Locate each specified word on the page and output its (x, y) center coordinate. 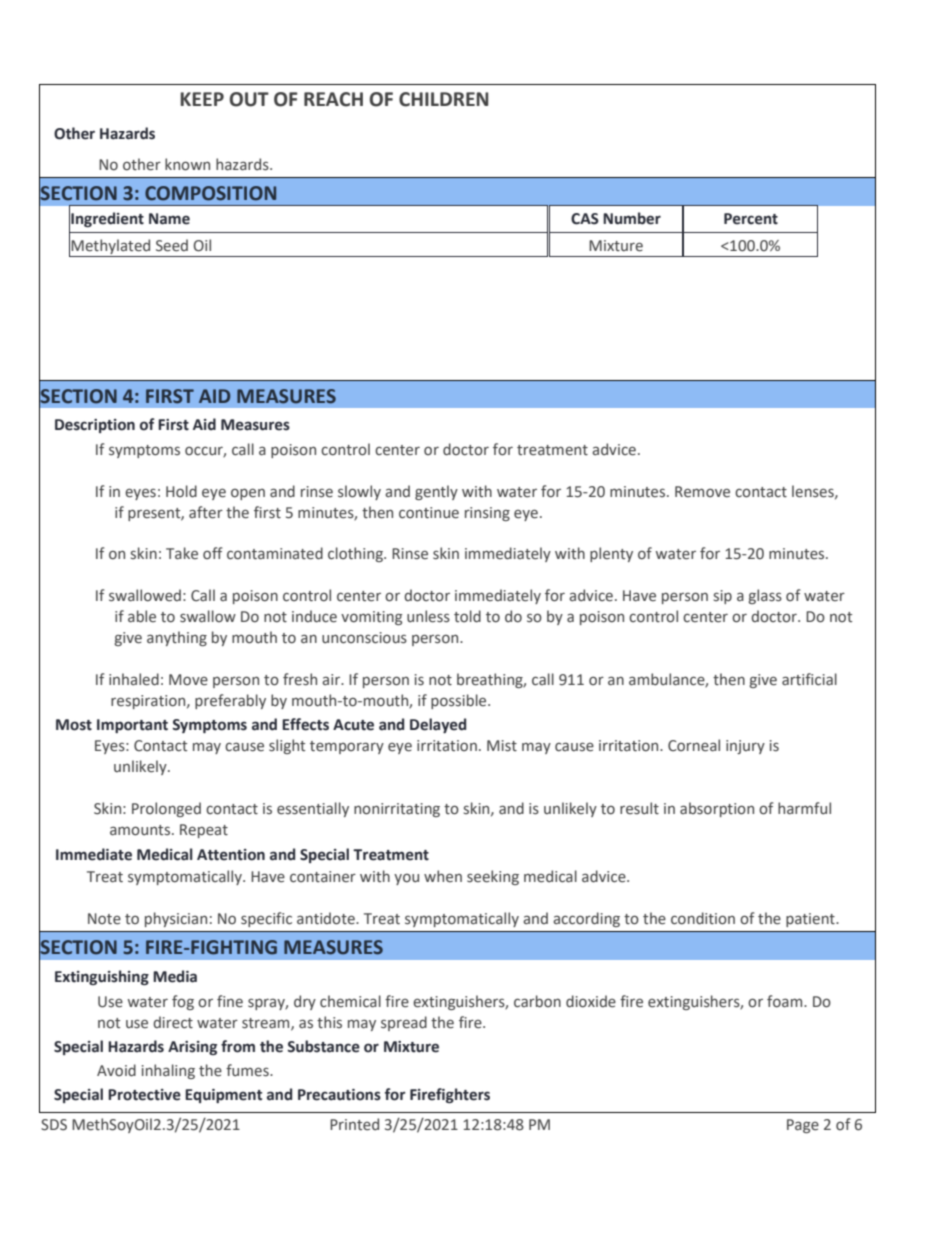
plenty (611, 554)
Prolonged (166, 809)
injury (745, 747)
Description (95, 426)
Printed (354, 1124)
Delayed (438, 725)
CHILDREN (443, 99)
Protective (144, 1095)
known (187, 164)
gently (436, 492)
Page (803, 1126)
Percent (751, 219)
